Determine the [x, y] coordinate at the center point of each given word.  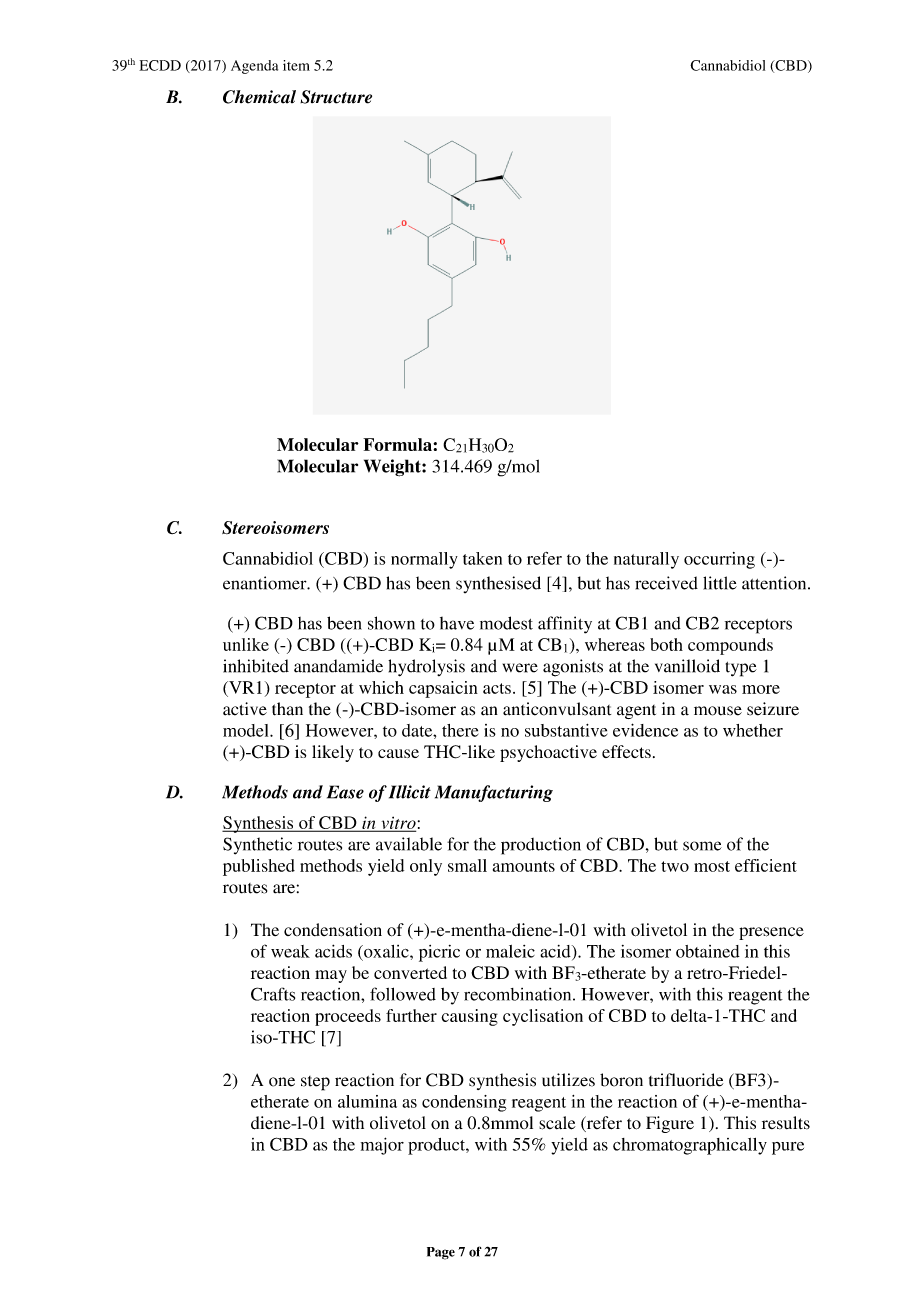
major [382, 1146]
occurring [719, 560]
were [520, 668]
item [296, 65]
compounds [730, 646]
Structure [336, 97]
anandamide [338, 666]
